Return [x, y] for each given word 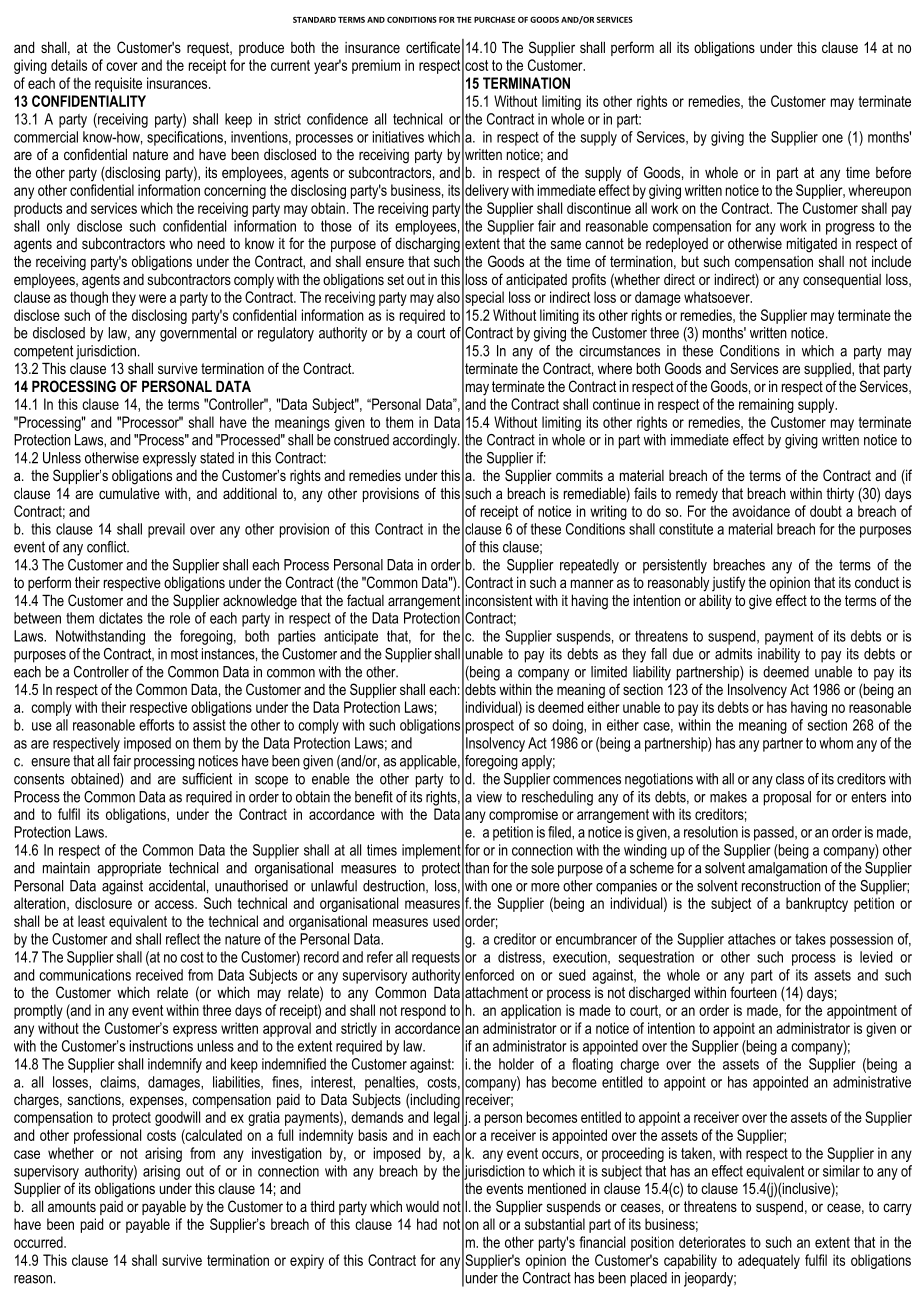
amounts [72, 1206]
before [893, 172]
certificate [433, 47]
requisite [118, 84]
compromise [523, 815]
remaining [766, 405]
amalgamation [787, 869]
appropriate [129, 869]
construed [361, 440]
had [427, 1224]
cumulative [129, 493]
